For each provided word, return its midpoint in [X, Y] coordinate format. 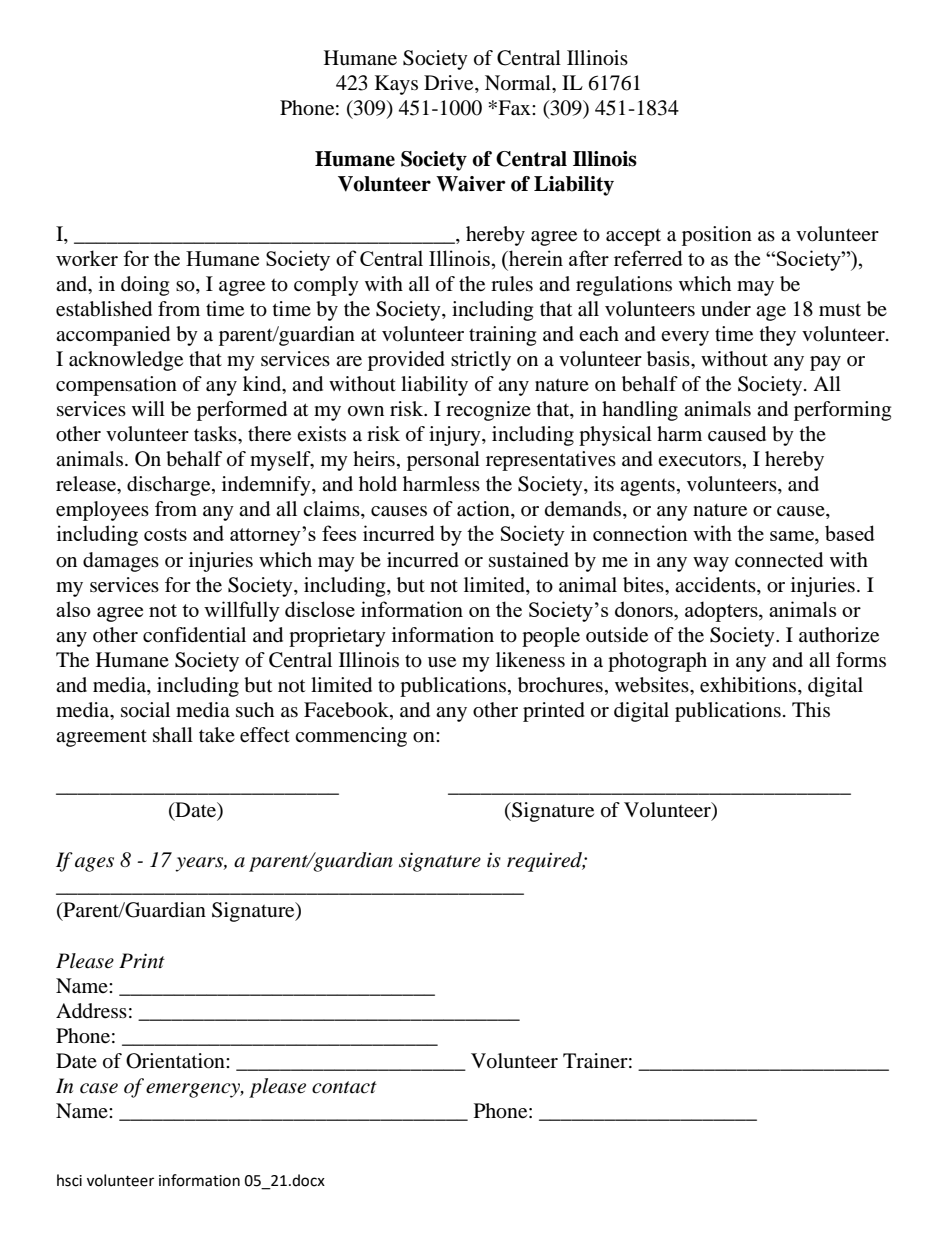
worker [87, 258]
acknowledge [126, 361]
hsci [69, 1180]
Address [91, 1011]
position [717, 236]
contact [344, 1087]
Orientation [176, 1061]
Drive [450, 84]
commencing [351, 737]
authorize [839, 635]
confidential [194, 635]
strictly [481, 361]
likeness [530, 660]
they [778, 336]
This [811, 709]
